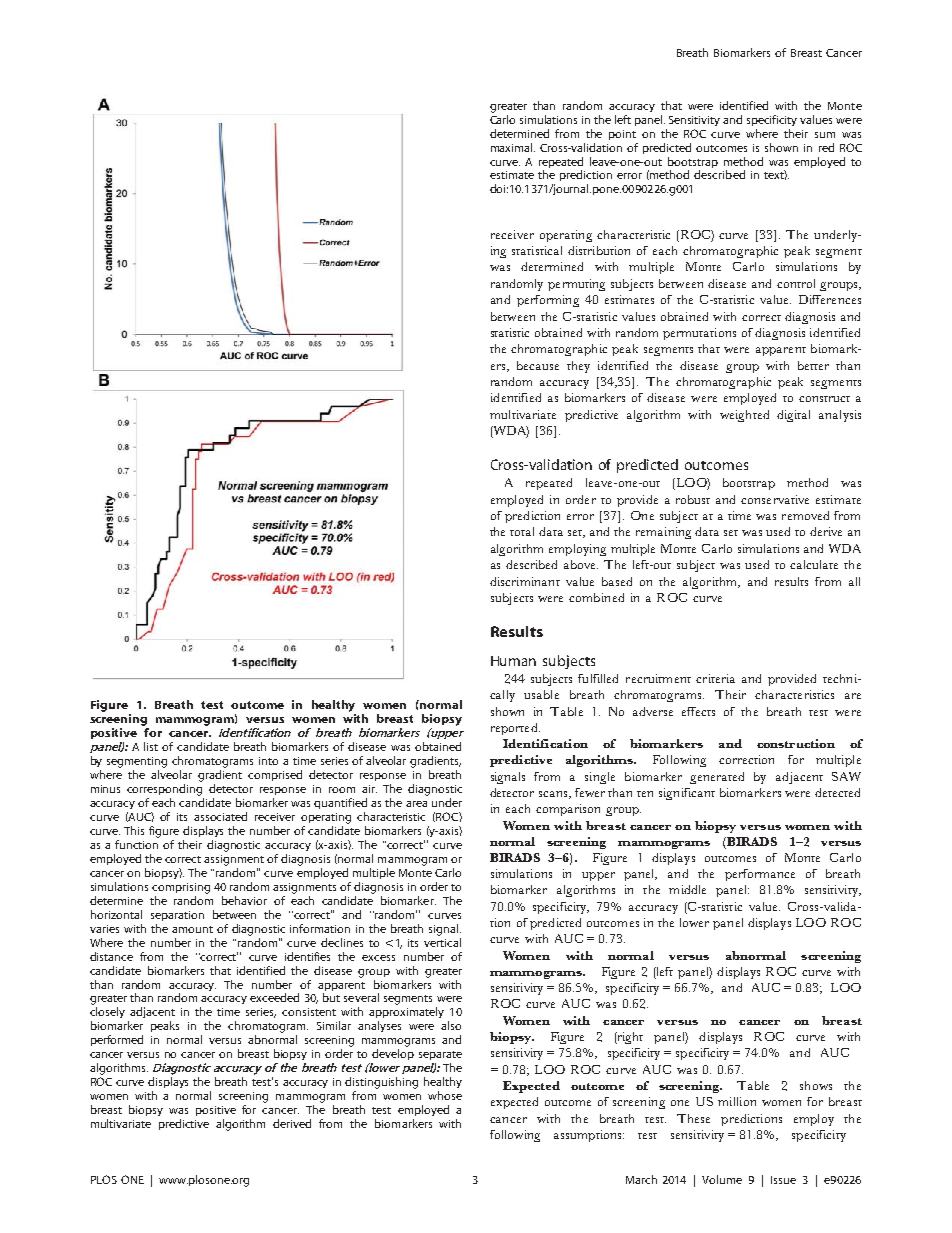  What do you see at coordinates (622, 135) in the screenshot?
I see `point` at bounding box center [622, 135].
